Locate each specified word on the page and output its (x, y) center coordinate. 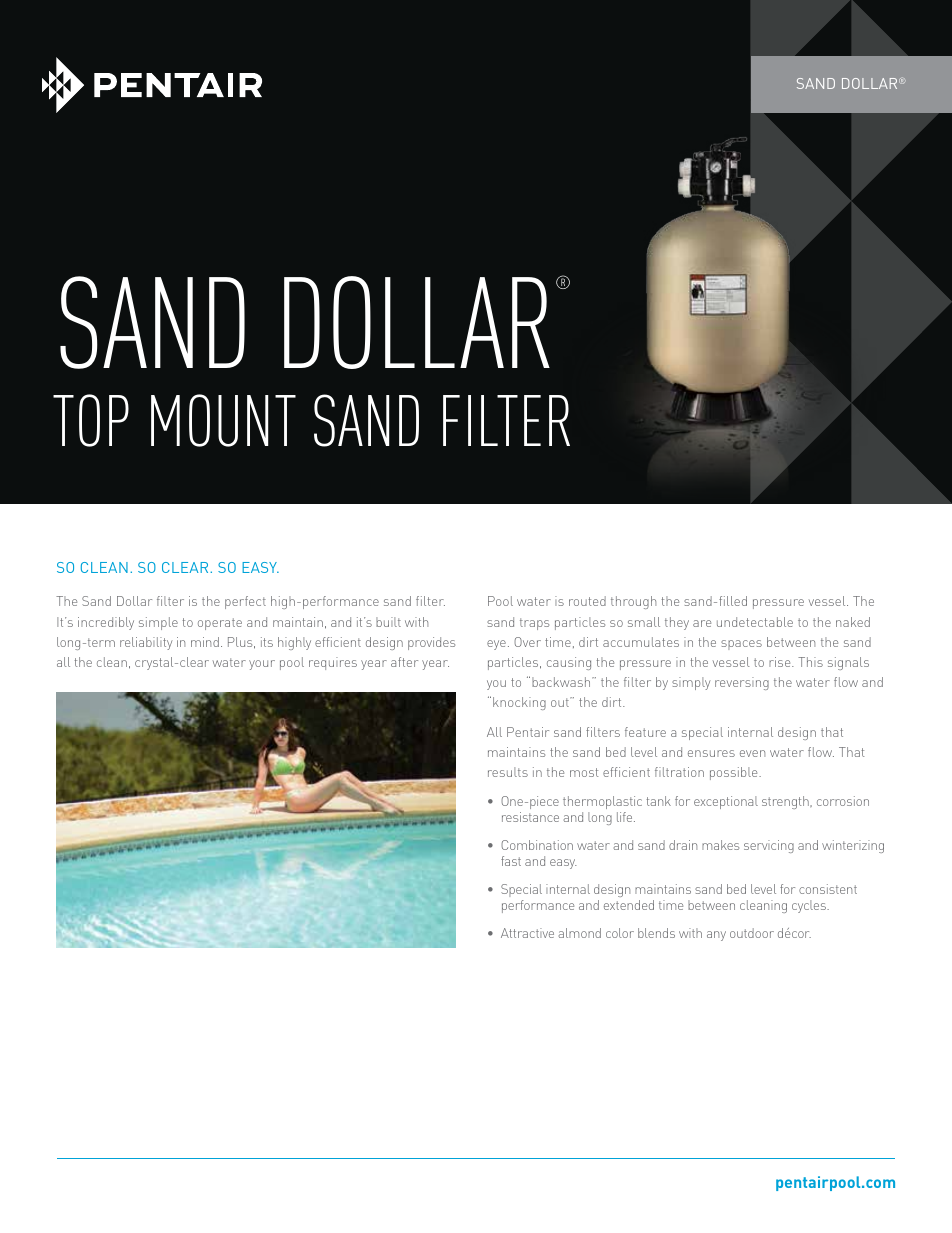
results (508, 772)
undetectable (755, 622)
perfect (245, 602)
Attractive (527, 933)
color (620, 933)
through (633, 602)
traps (534, 624)
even (752, 753)
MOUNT (223, 420)
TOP (91, 420)
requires (333, 663)
